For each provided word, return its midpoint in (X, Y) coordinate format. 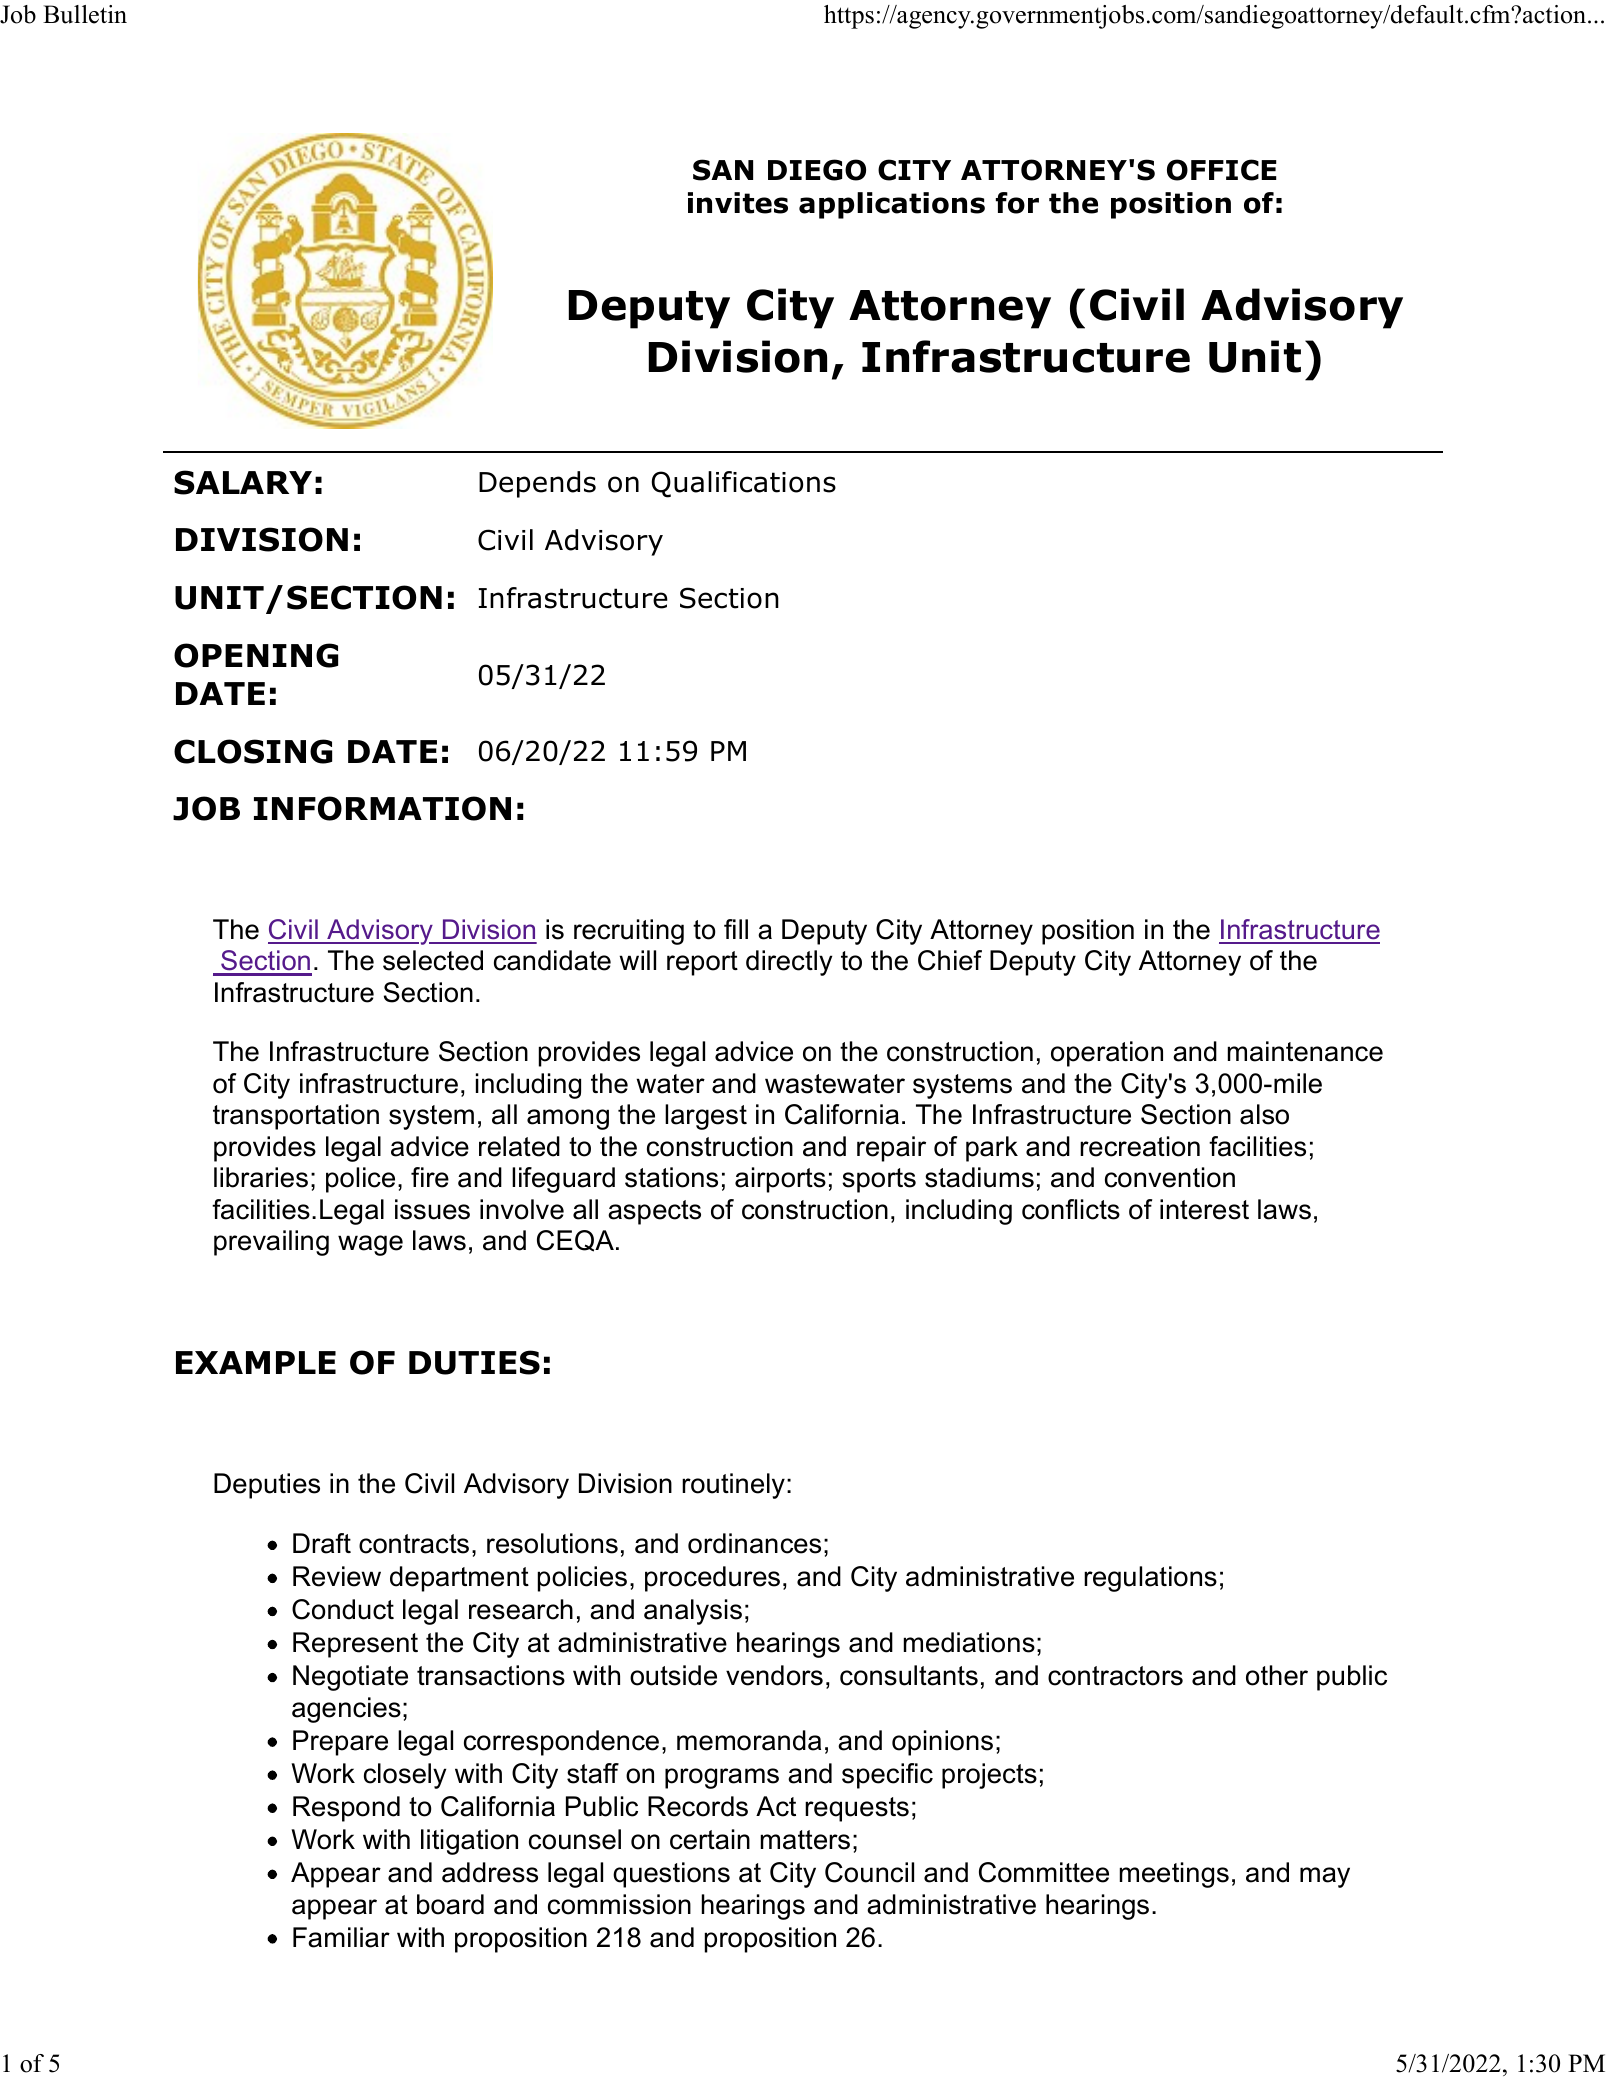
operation (1107, 1054)
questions (671, 1875)
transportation (296, 1117)
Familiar (341, 1937)
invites (738, 203)
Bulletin (85, 14)
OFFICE (1222, 170)
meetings (1174, 1875)
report (702, 963)
